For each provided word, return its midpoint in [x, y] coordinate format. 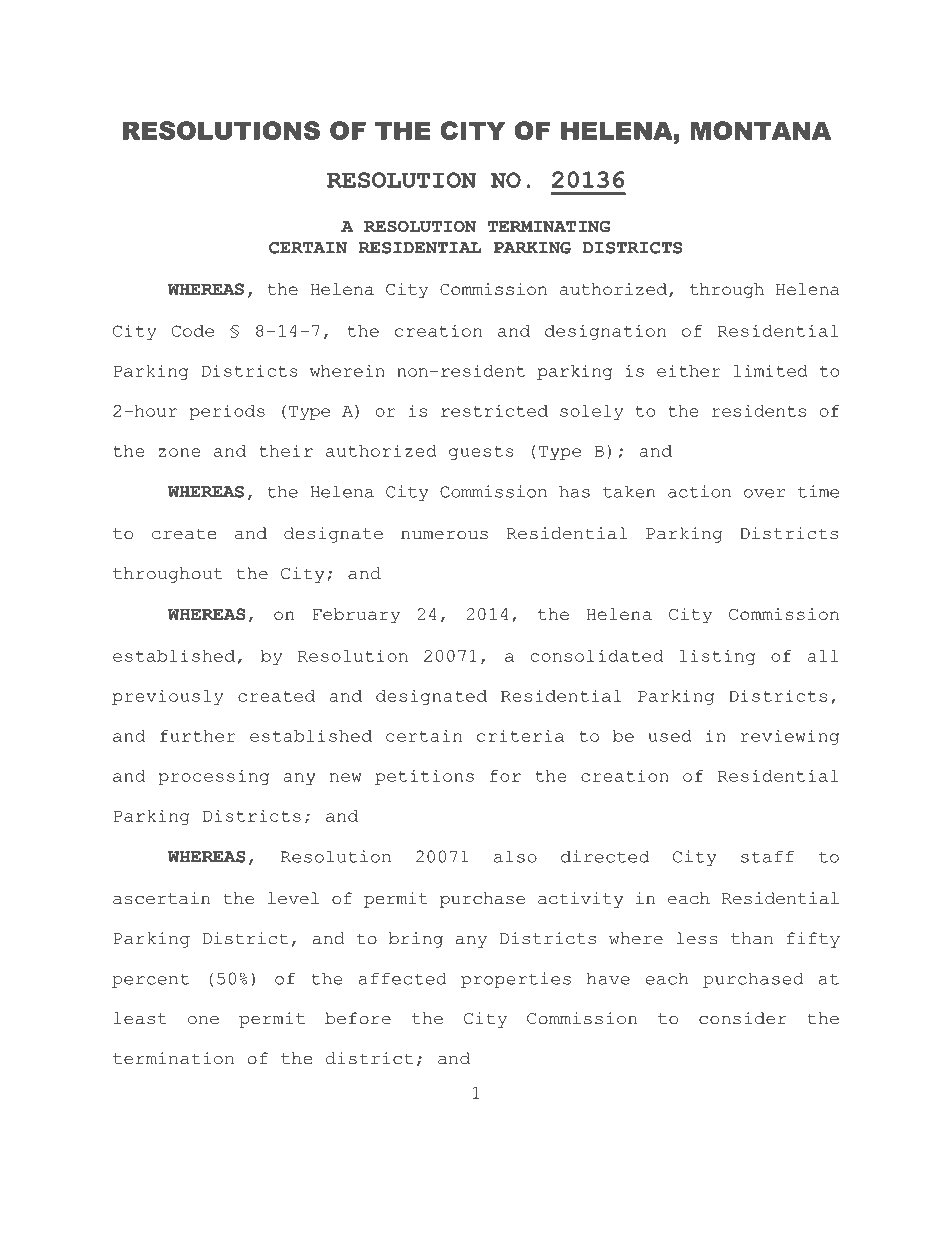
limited [770, 370]
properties [516, 980]
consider [743, 1018]
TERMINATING [549, 226]
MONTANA [760, 130]
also [515, 856]
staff [767, 857]
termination [173, 1058]
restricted [494, 410]
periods [227, 412]
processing [214, 777]
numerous [444, 535]
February [356, 616]
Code [193, 331]
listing [717, 657]
